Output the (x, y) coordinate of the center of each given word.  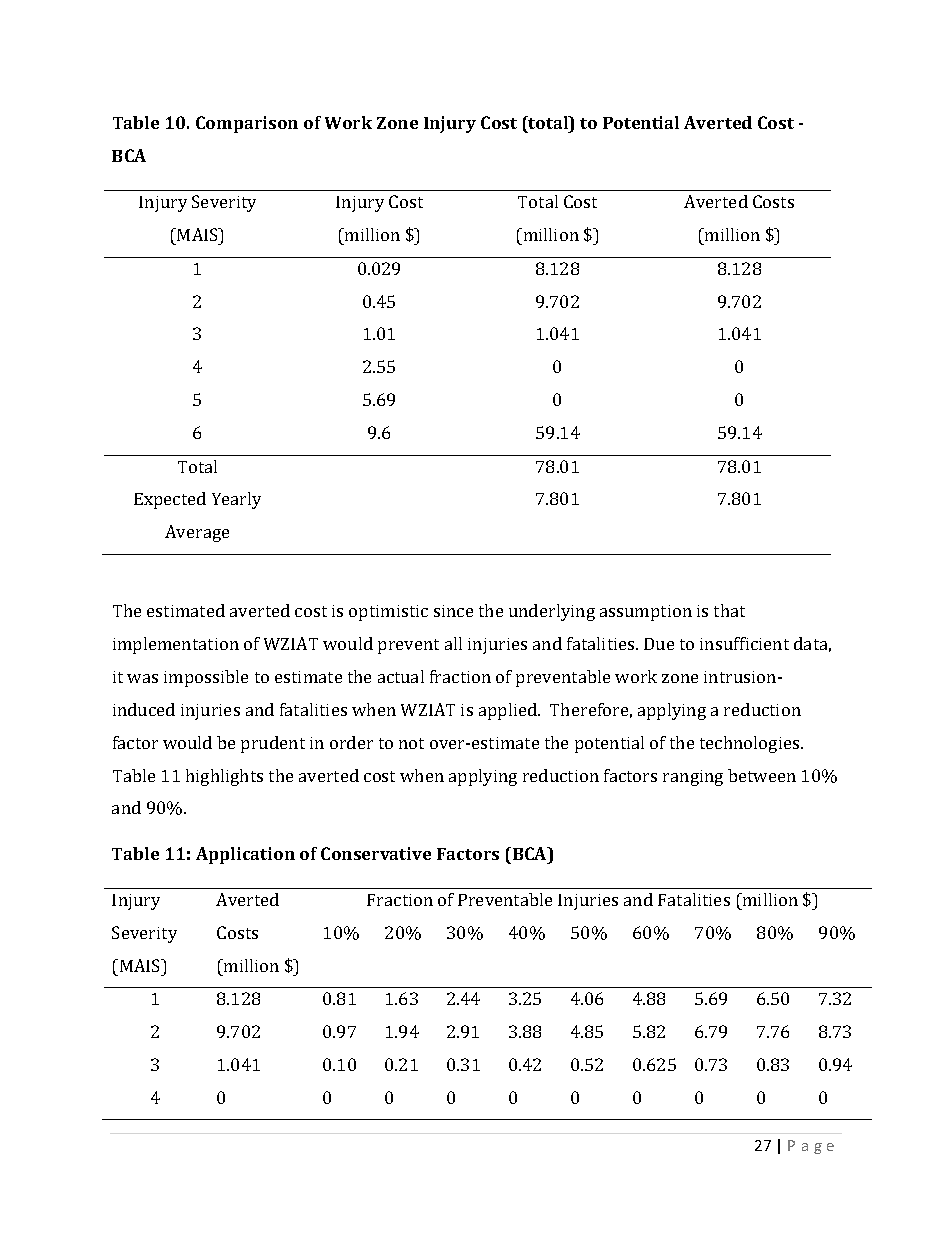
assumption (646, 613)
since (453, 611)
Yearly (236, 500)
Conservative (376, 853)
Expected (170, 500)
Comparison (247, 124)
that (729, 610)
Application (245, 855)
